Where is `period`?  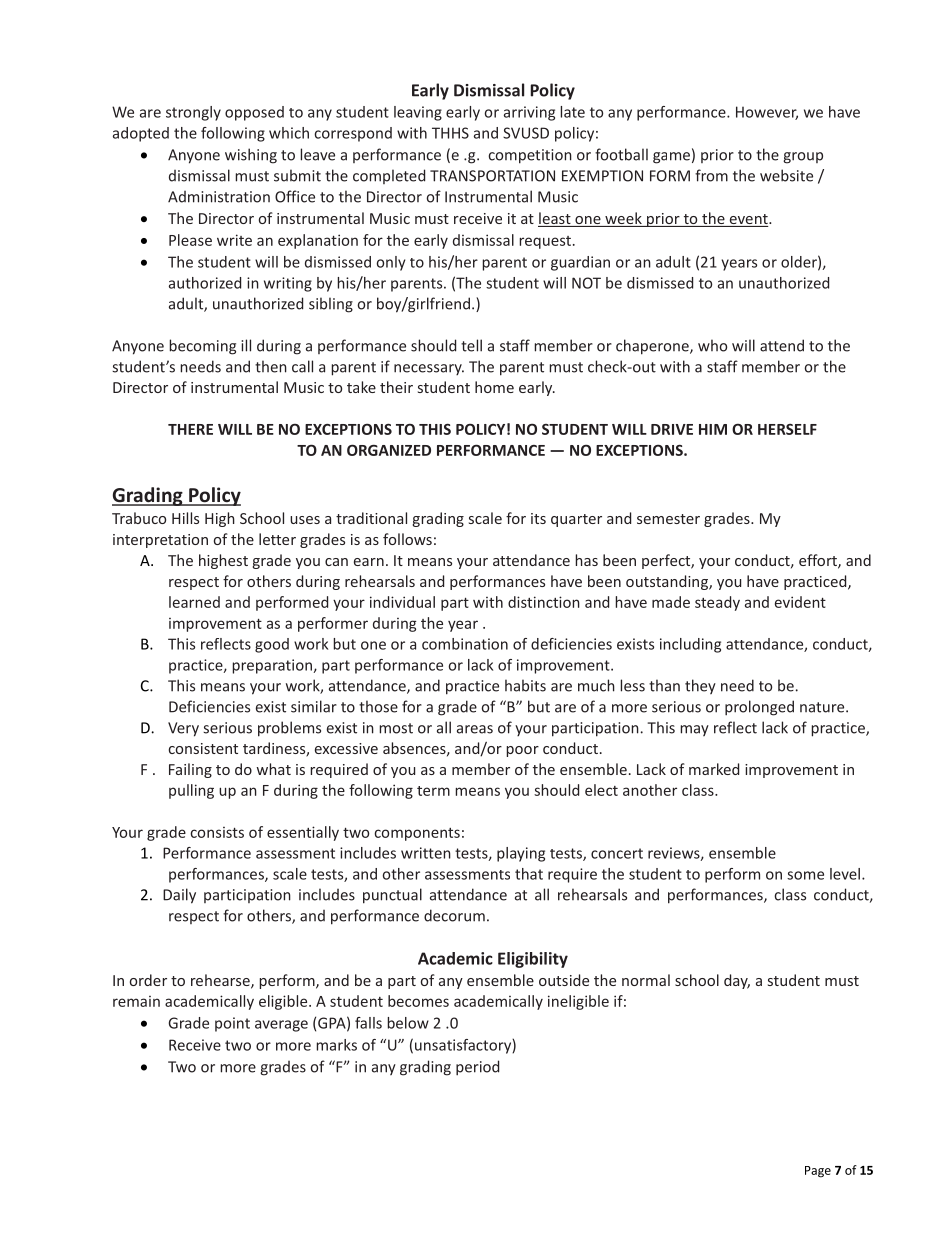
period is located at coordinates (477, 1068).
